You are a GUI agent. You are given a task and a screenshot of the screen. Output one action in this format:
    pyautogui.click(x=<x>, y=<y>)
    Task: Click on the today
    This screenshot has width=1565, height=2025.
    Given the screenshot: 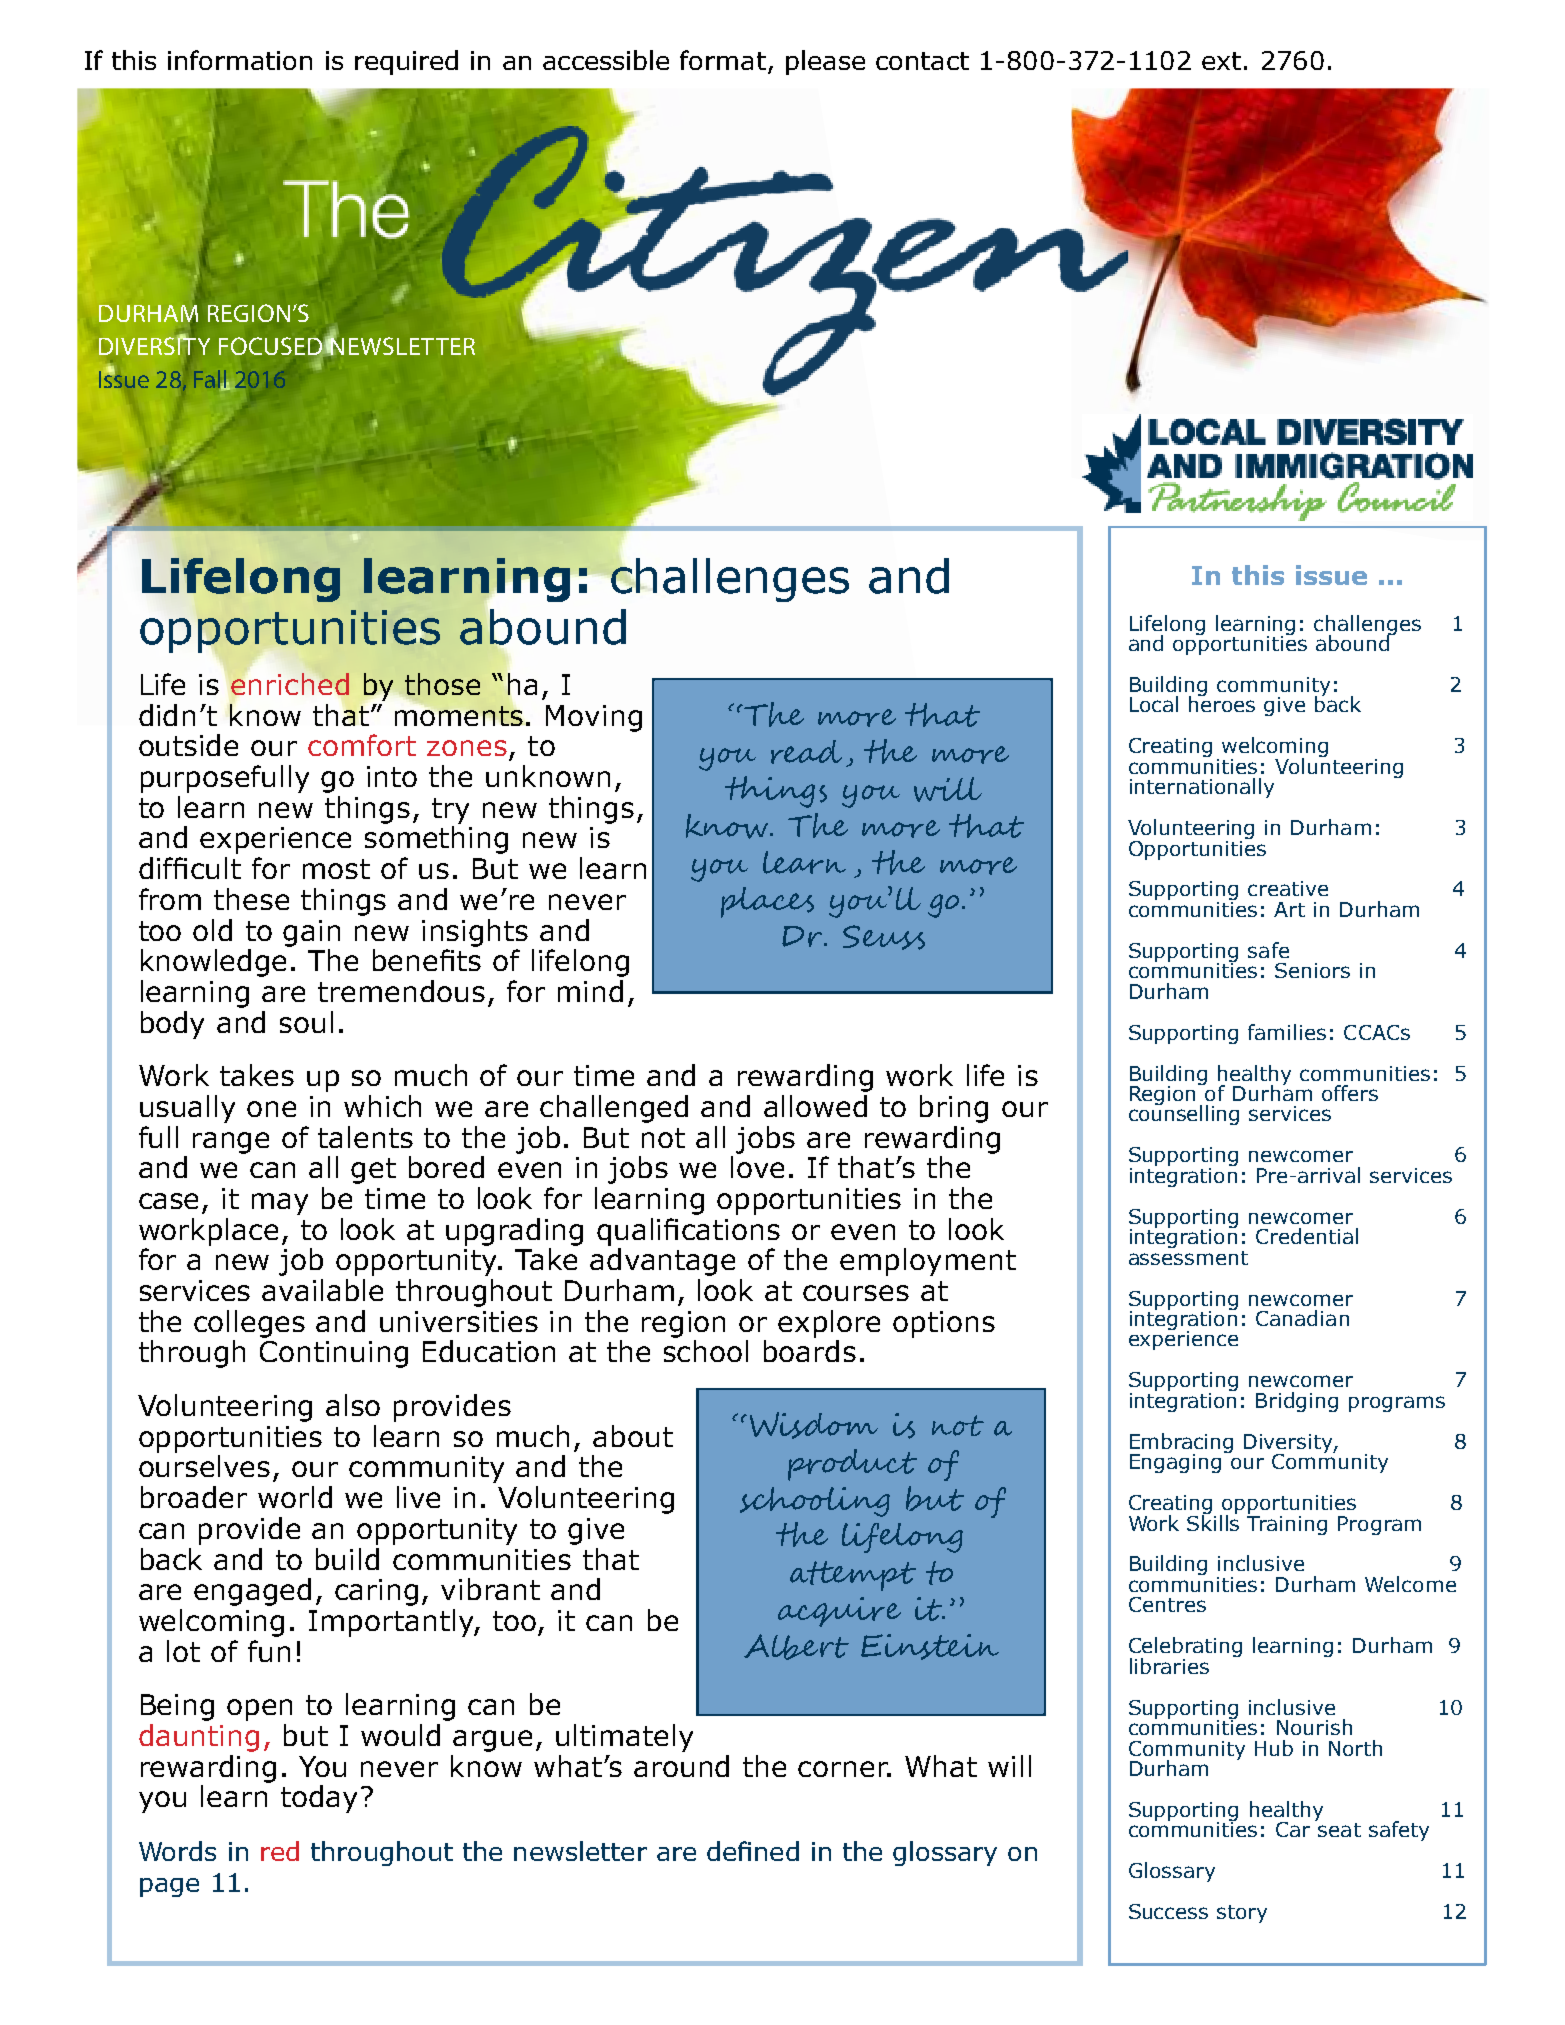 What is the action you would take?
    pyautogui.click(x=319, y=1799)
